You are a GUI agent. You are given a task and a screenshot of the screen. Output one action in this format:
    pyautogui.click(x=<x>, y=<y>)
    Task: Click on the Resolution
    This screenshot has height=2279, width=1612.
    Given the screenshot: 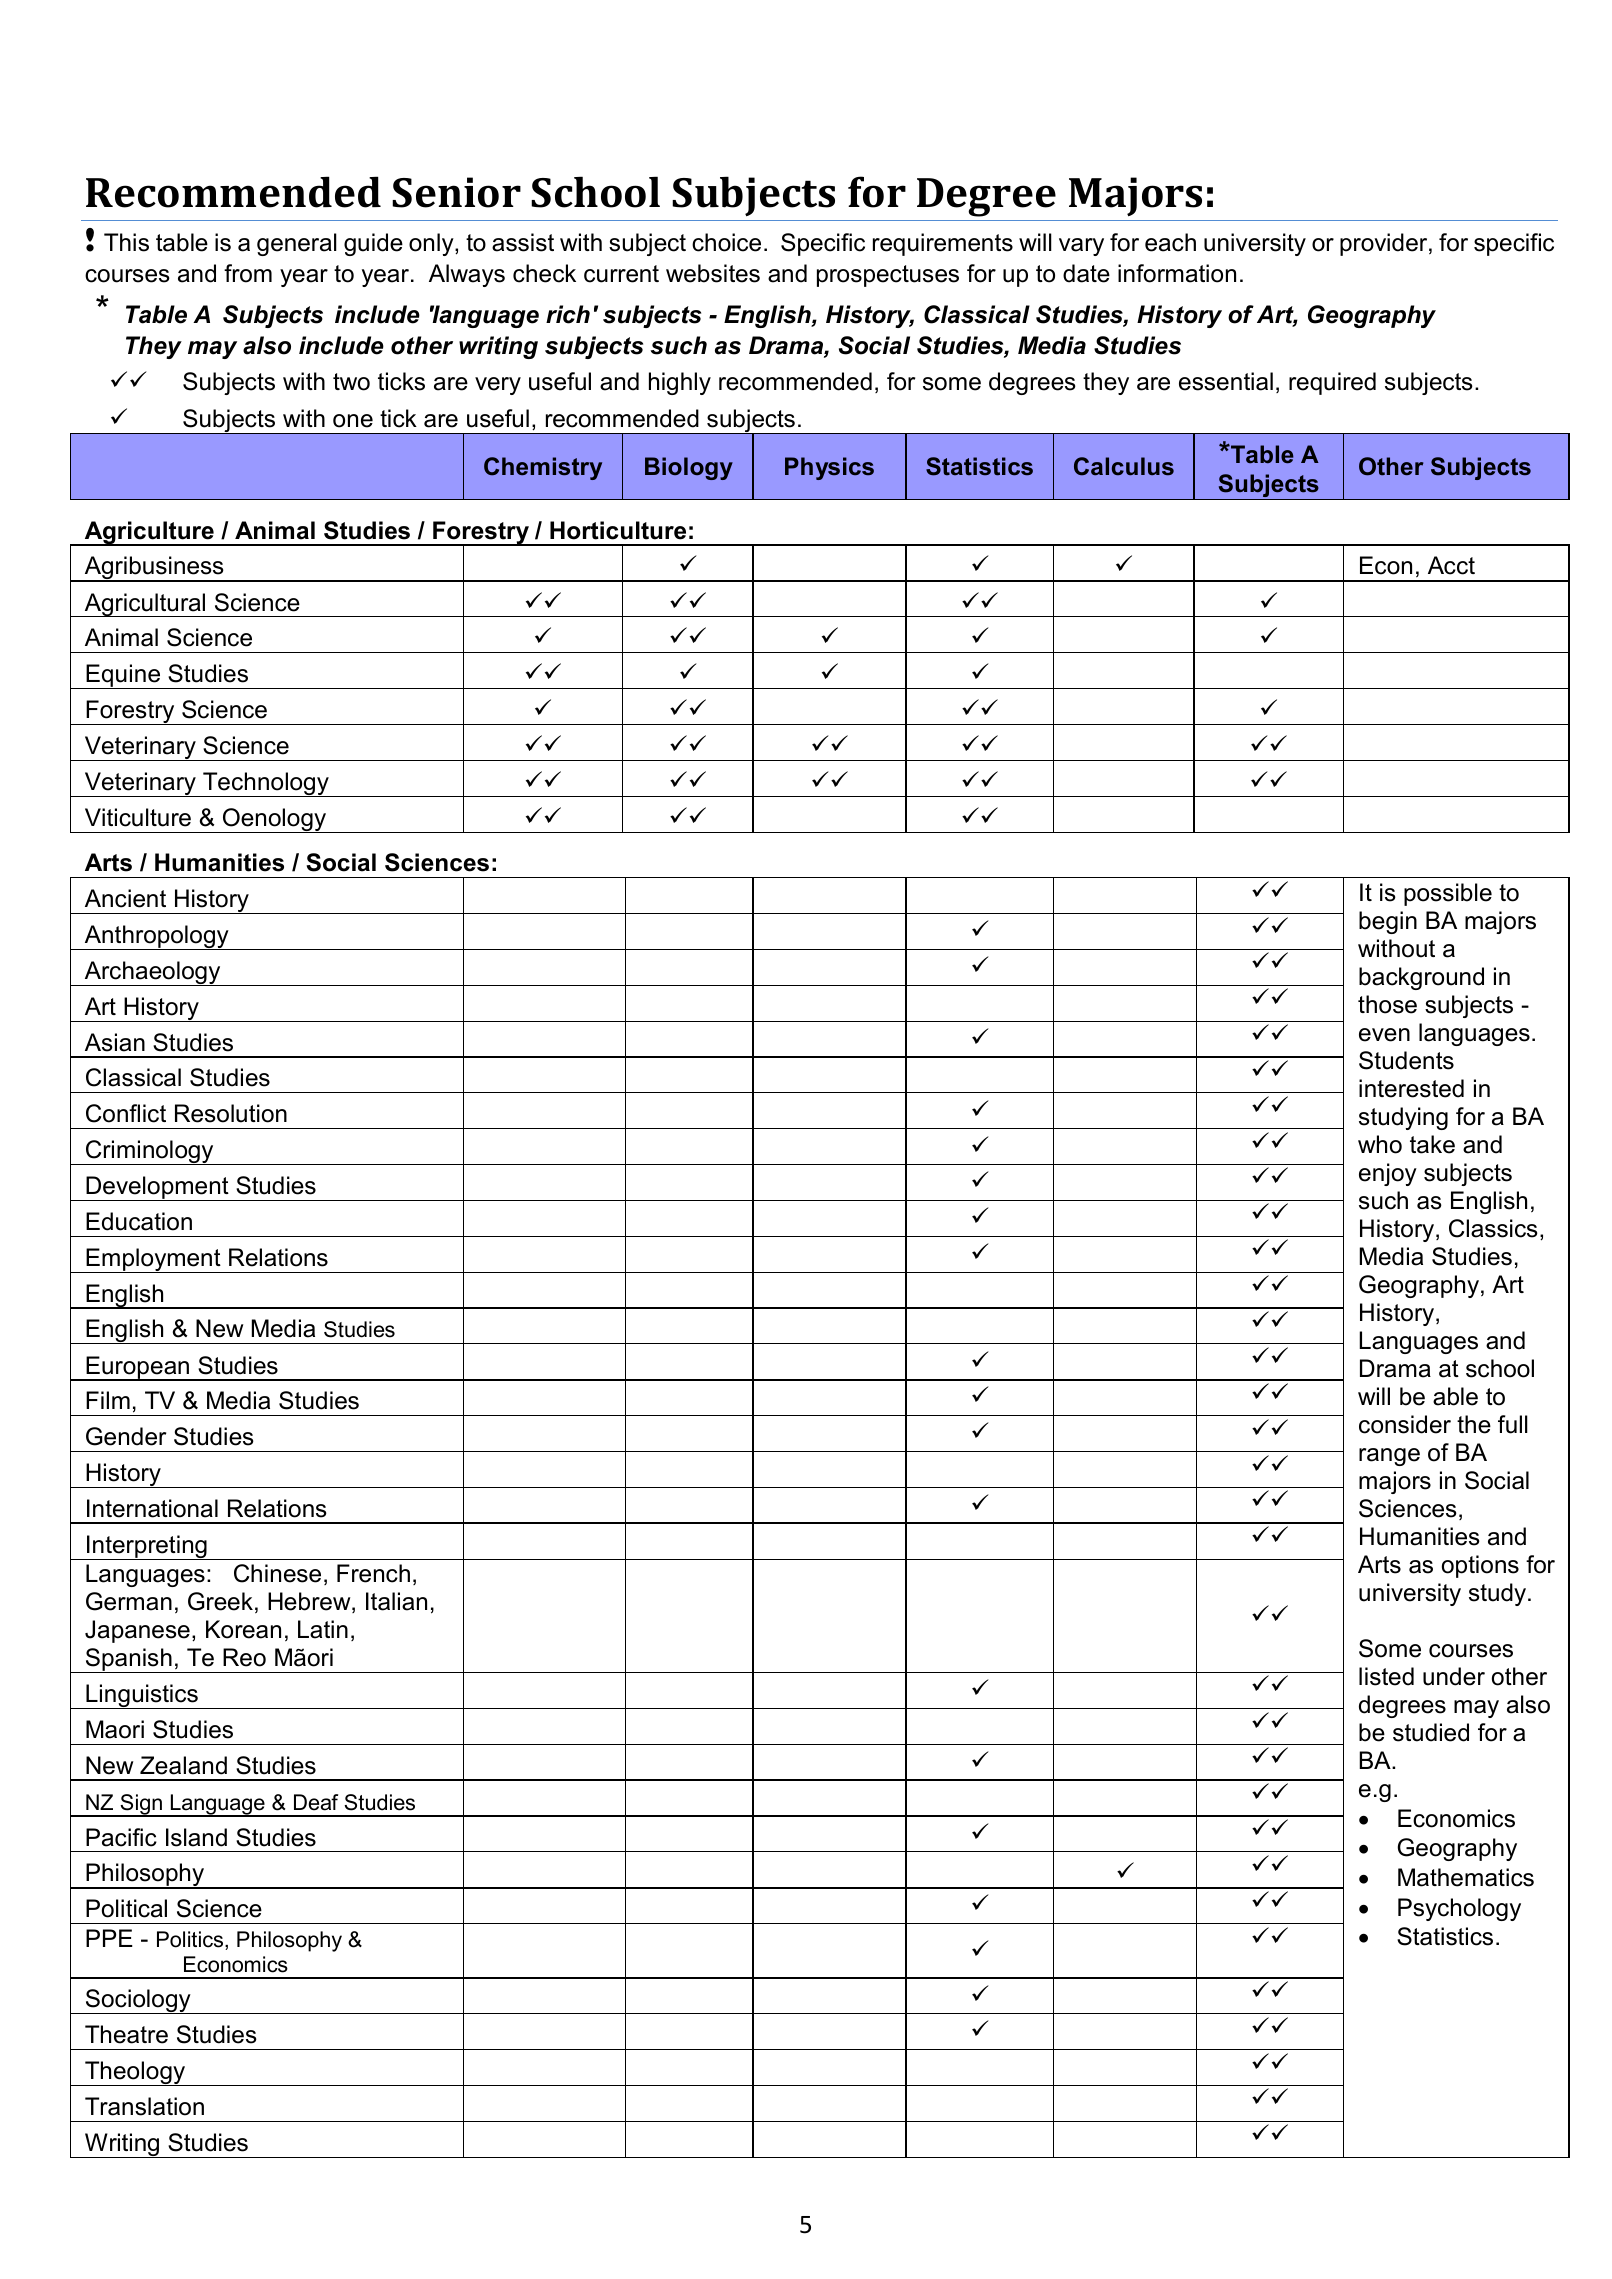 What is the action you would take?
    pyautogui.click(x=231, y=1113)
